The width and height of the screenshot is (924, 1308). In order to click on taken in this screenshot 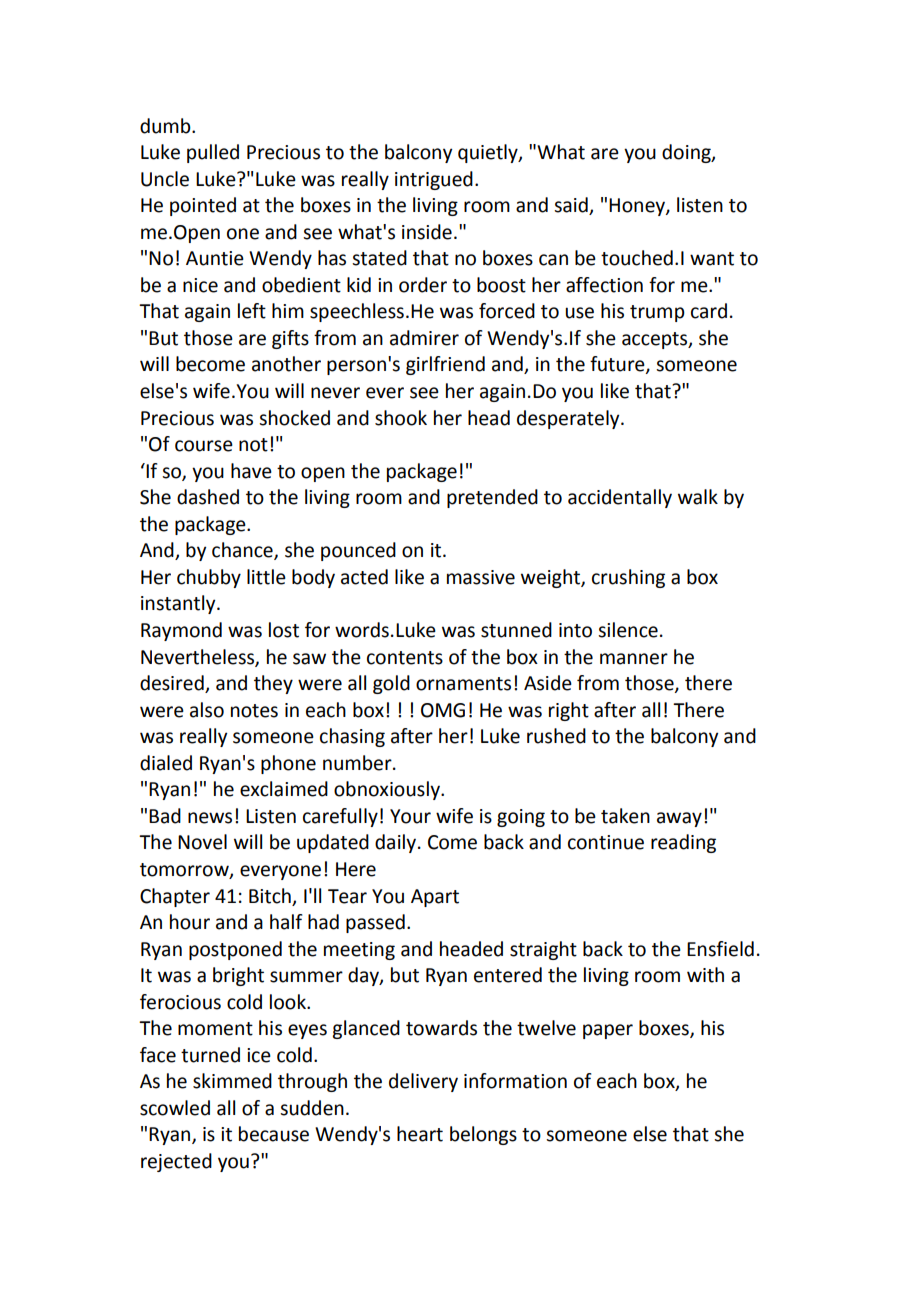, I will do `click(625, 816)`.
